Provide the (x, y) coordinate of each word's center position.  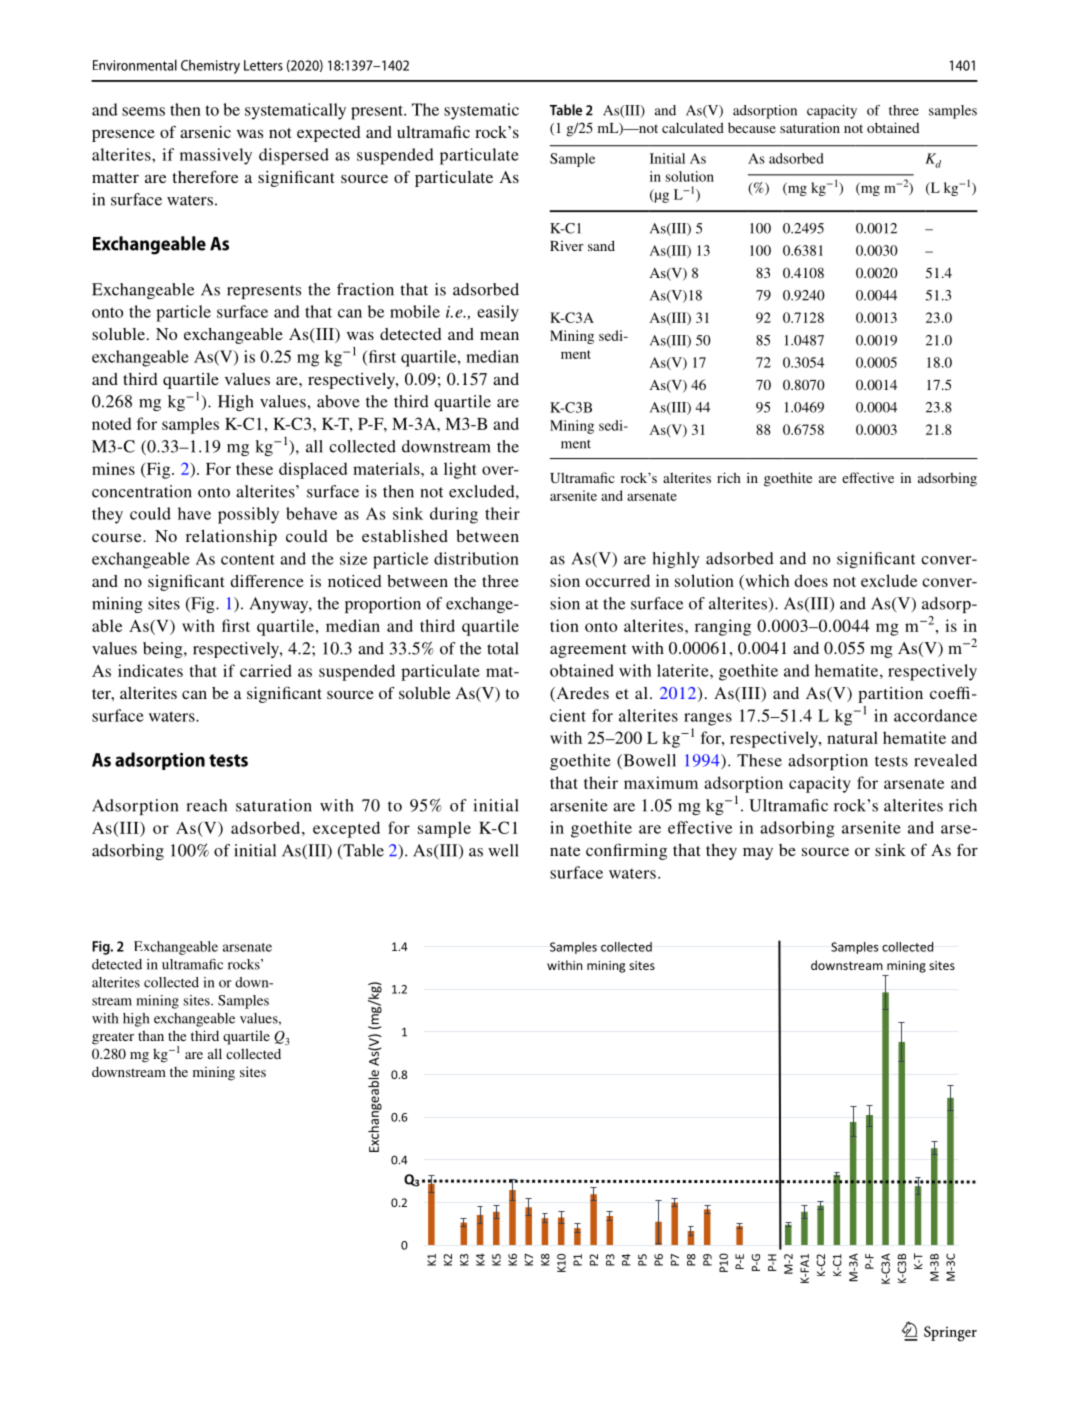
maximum (661, 782)
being (164, 650)
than (151, 1035)
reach (207, 805)
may (758, 853)
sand (601, 245)
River (567, 246)
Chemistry (210, 67)
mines (113, 468)
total (503, 648)
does (811, 580)
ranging (723, 627)
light (460, 470)
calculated (693, 127)
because (752, 127)
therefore (205, 176)
